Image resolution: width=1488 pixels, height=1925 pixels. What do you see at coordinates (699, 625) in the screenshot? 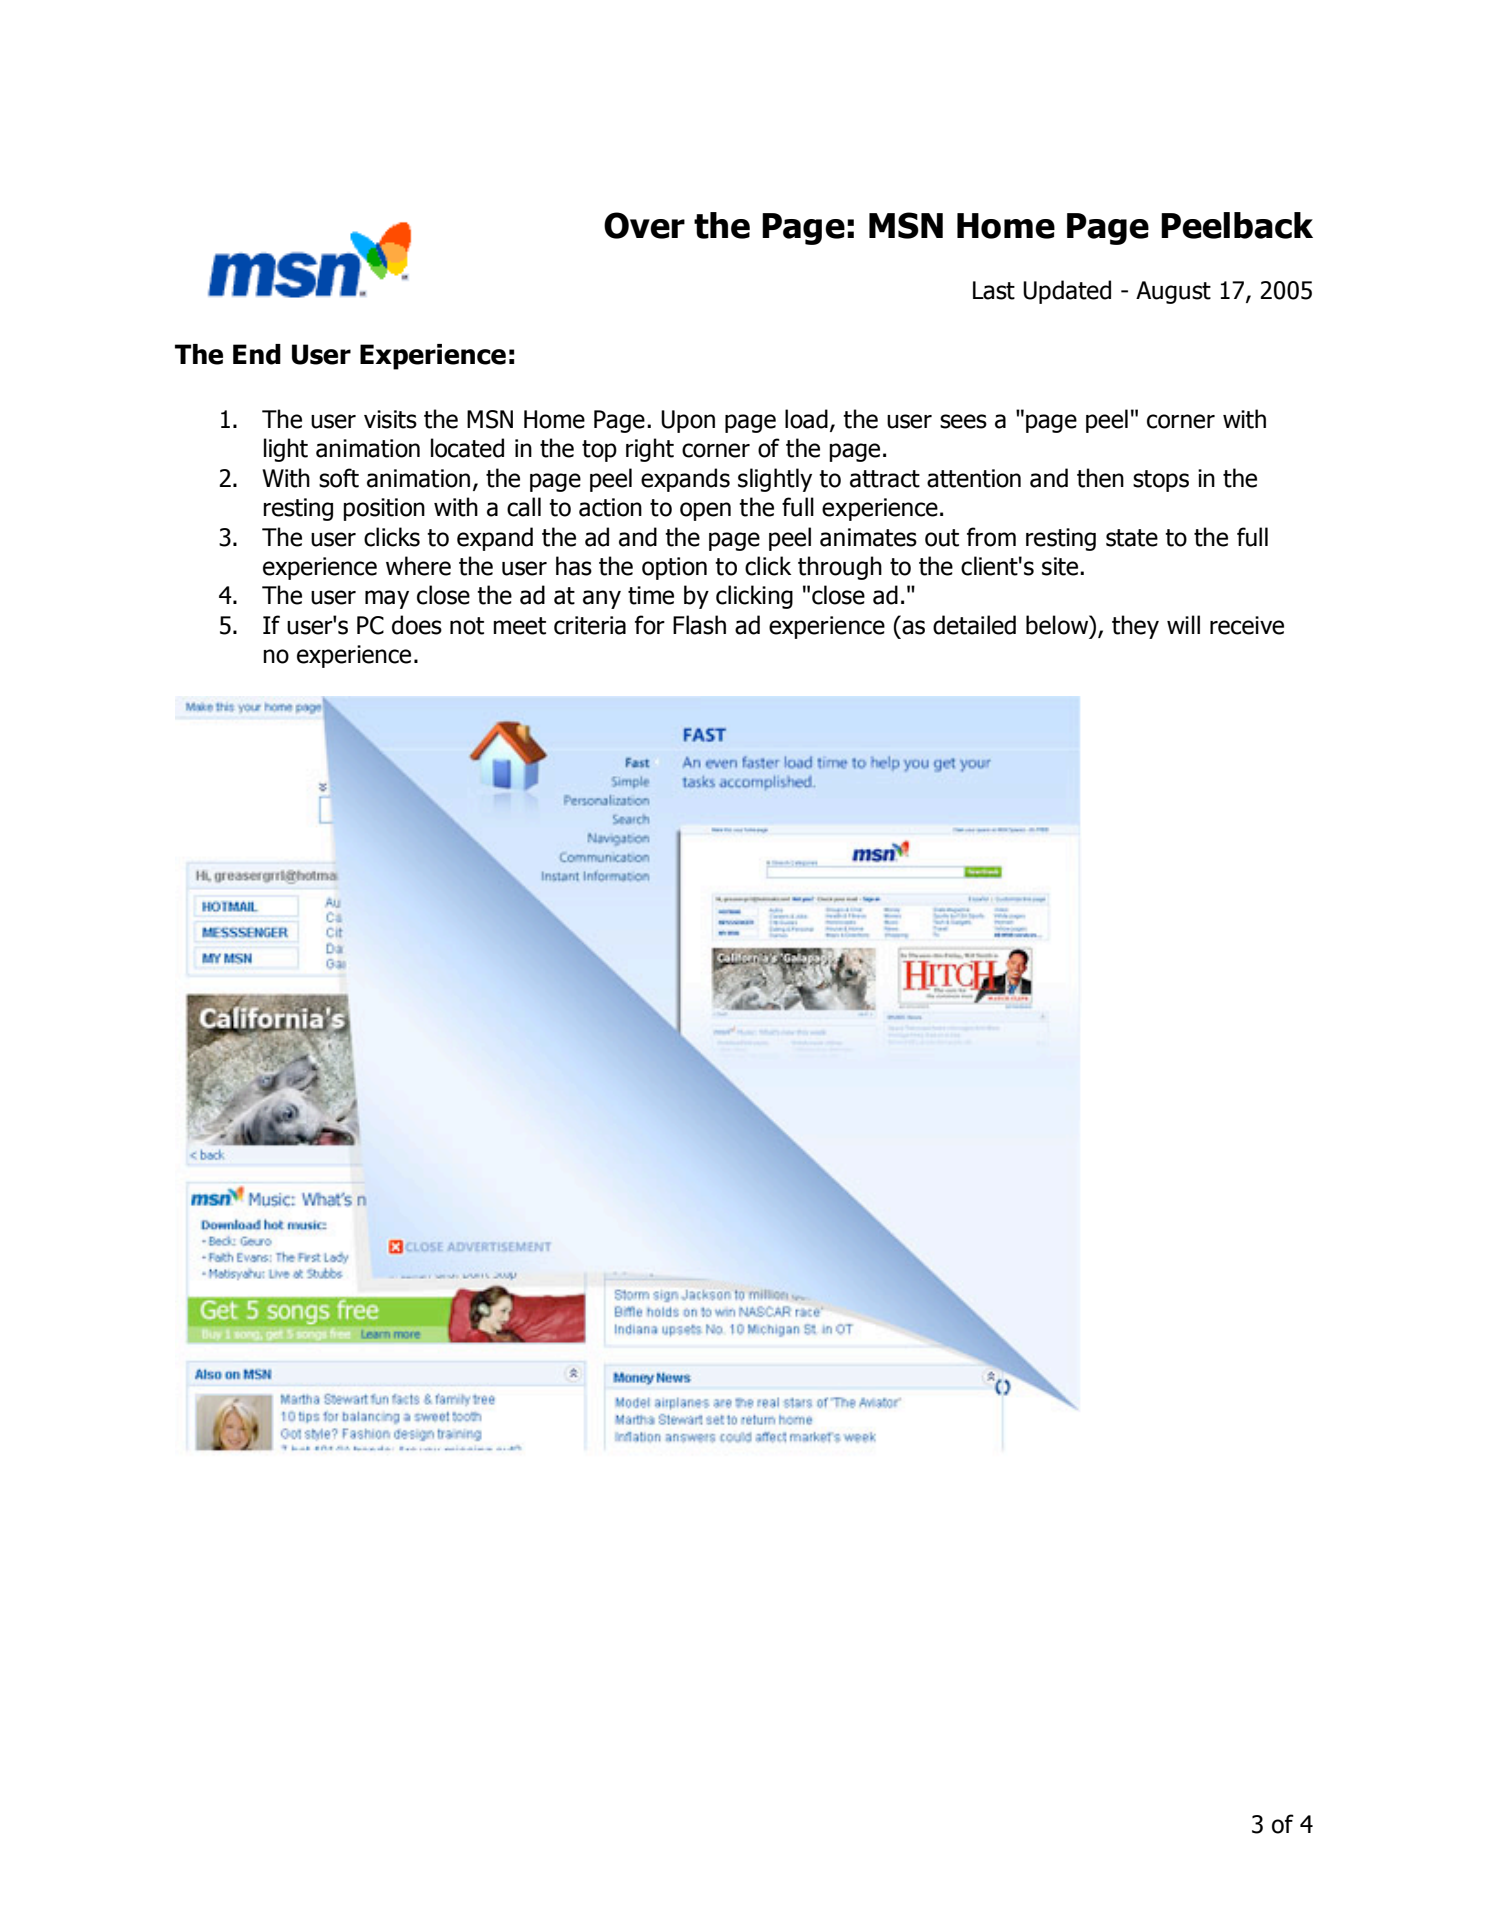
I see `Flash` at bounding box center [699, 625].
